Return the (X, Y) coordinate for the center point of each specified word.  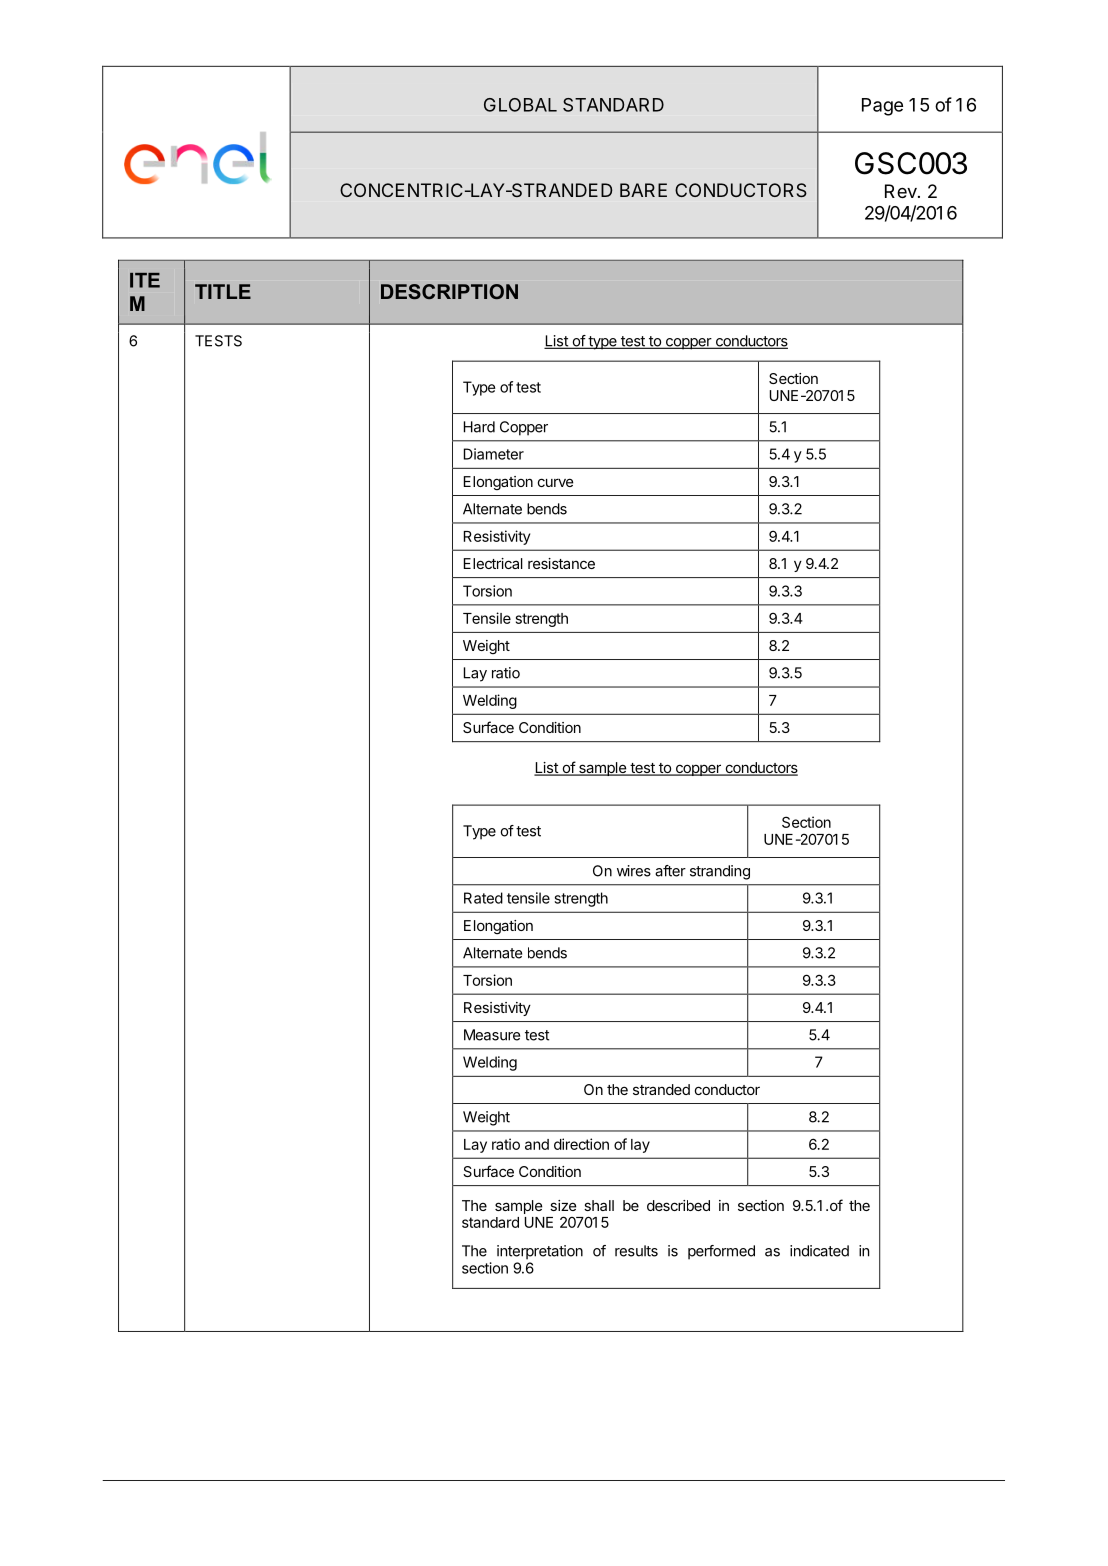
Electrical (493, 563)
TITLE (223, 291)
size (563, 1205)
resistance (561, 563)
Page (882, 107)
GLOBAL (520, 105)
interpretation (540, 1252)
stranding (720, 872)
